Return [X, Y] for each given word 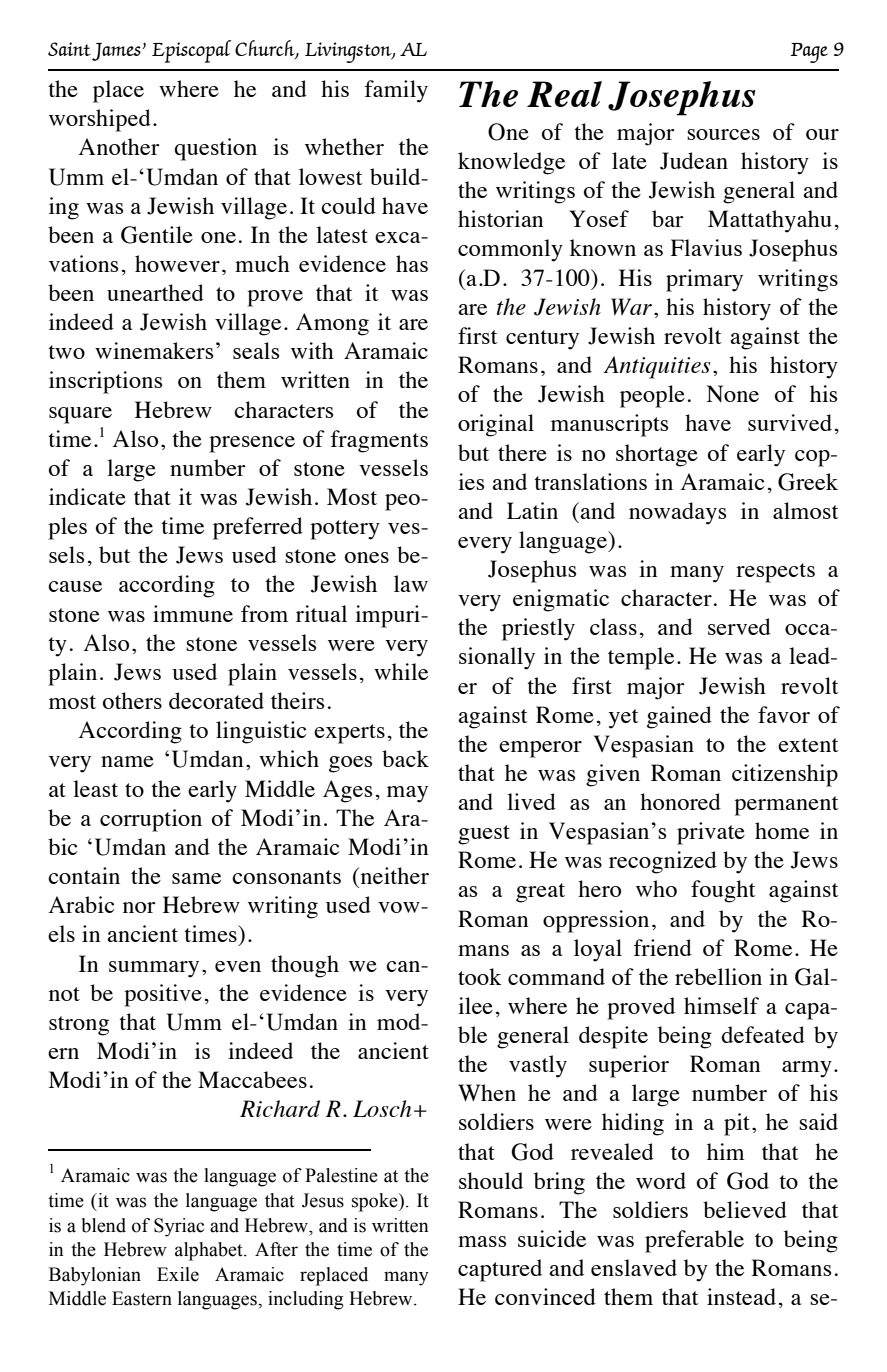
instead [741, 1296]
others [132, 700]
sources [723, 134]
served [739, 626]
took [480, 976]
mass [482, 1241]
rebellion [718, 976]
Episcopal [191, 51]
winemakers [154, 350]
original [496, 425]
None [732, 393]
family [396, 91]
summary [154, 969]
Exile [178, 1274]
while [401, 671]
